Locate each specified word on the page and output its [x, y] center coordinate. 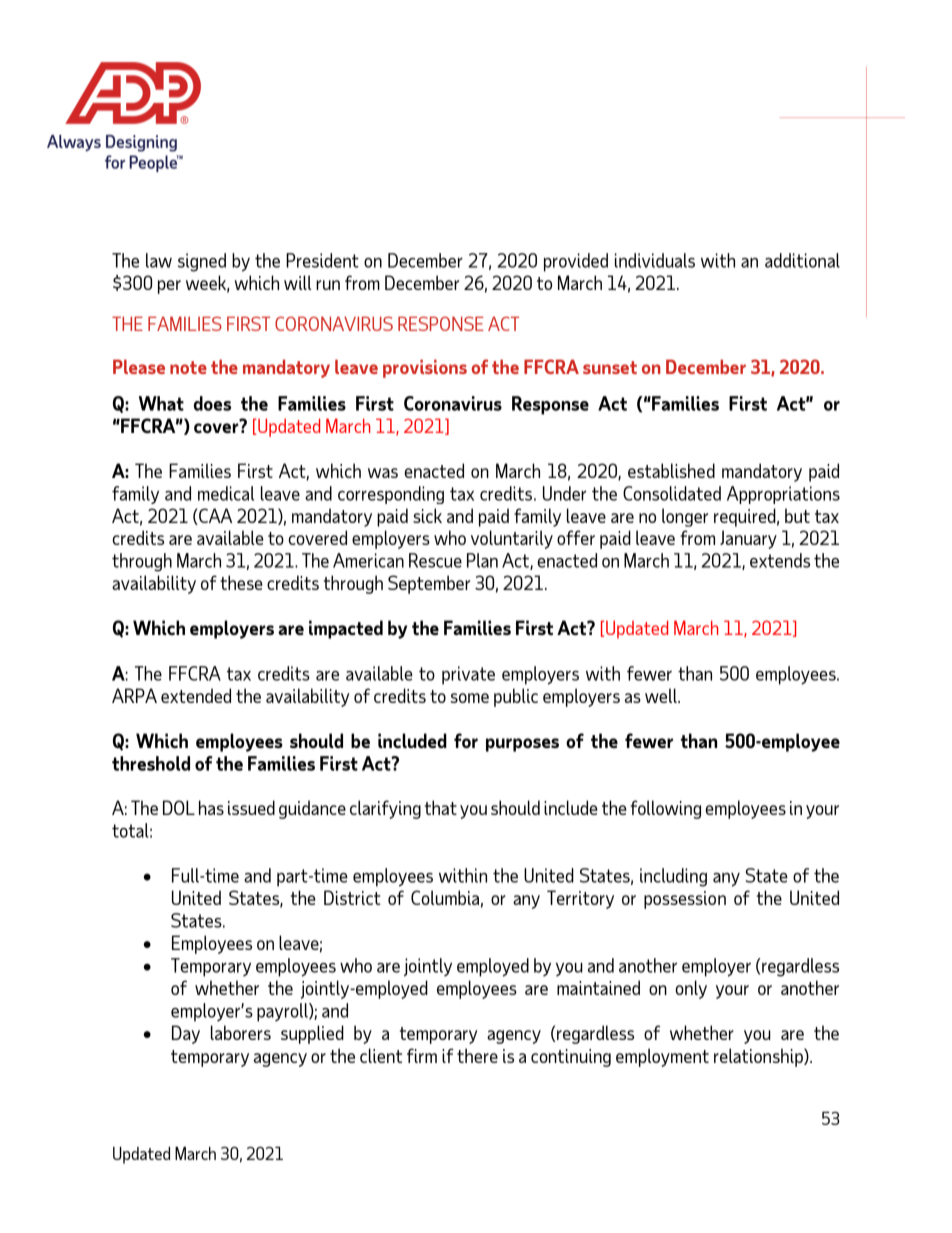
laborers [241, 1032]
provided [576, 262]
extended [196, 695]
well [662, 695]
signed [202, 262]
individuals [655, 260]
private [468, 675]
